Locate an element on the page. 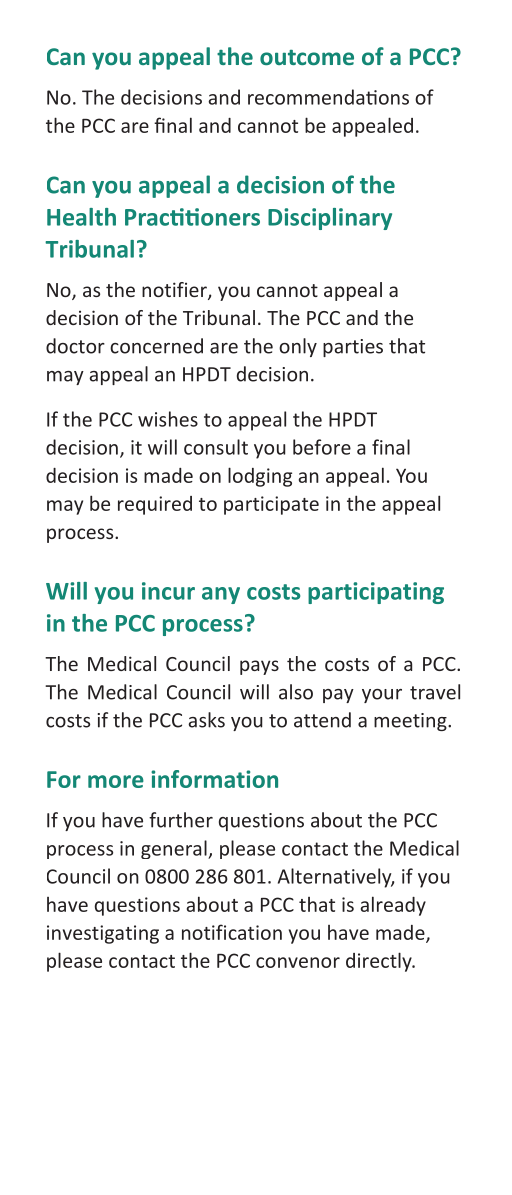 The width and height of the image is (512, 1195). outcome is located at coordinates (307, 57).
